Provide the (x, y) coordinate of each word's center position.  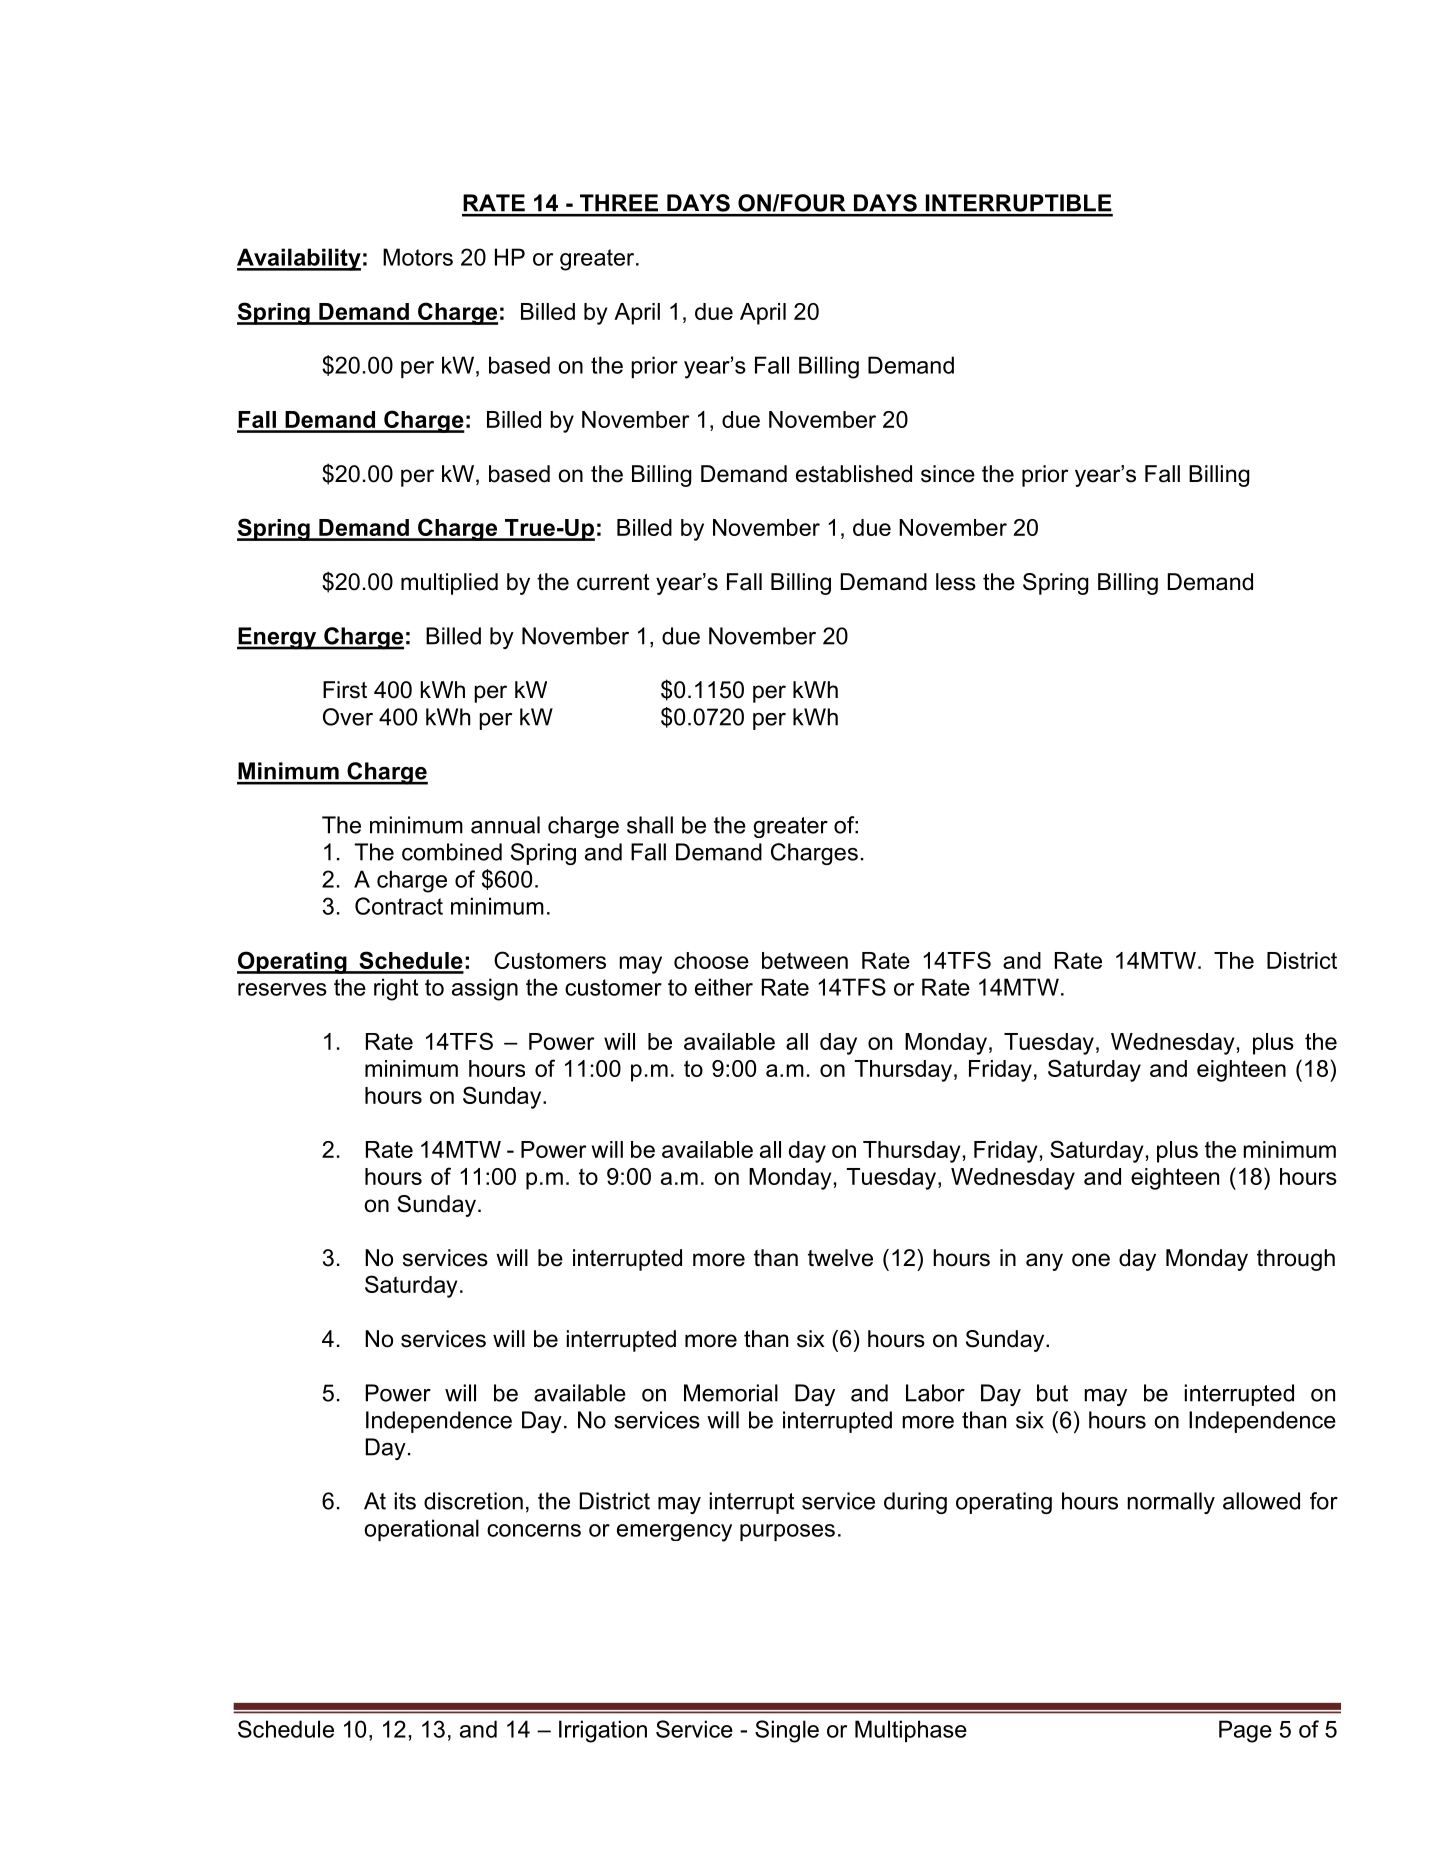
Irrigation (603, 1731)
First (345, 690)
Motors (418, 257)
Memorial (731, 1393)
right (396, 989)
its (405, 1501)
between (805, 960)
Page (1245, 1731)
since (948, 474)
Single (787, 1731)
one (1091, 1260)
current (613, 582)
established (854, 474)
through (1296, 1260)
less (956, 582)
